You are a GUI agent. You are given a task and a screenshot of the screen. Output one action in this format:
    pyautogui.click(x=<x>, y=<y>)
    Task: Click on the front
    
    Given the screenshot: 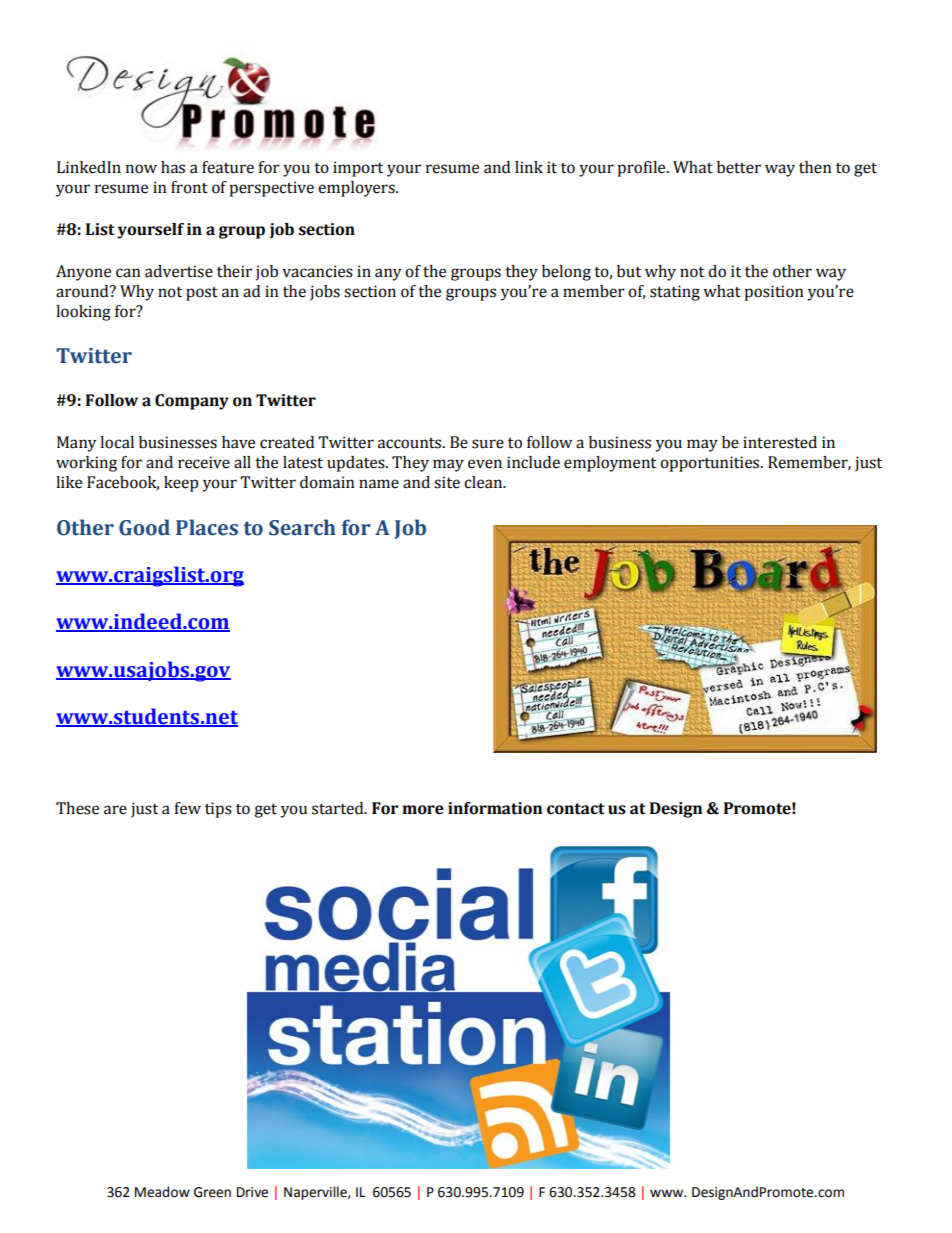 What is the action you would take?
    pyautogui.click(x=189, y=187)
